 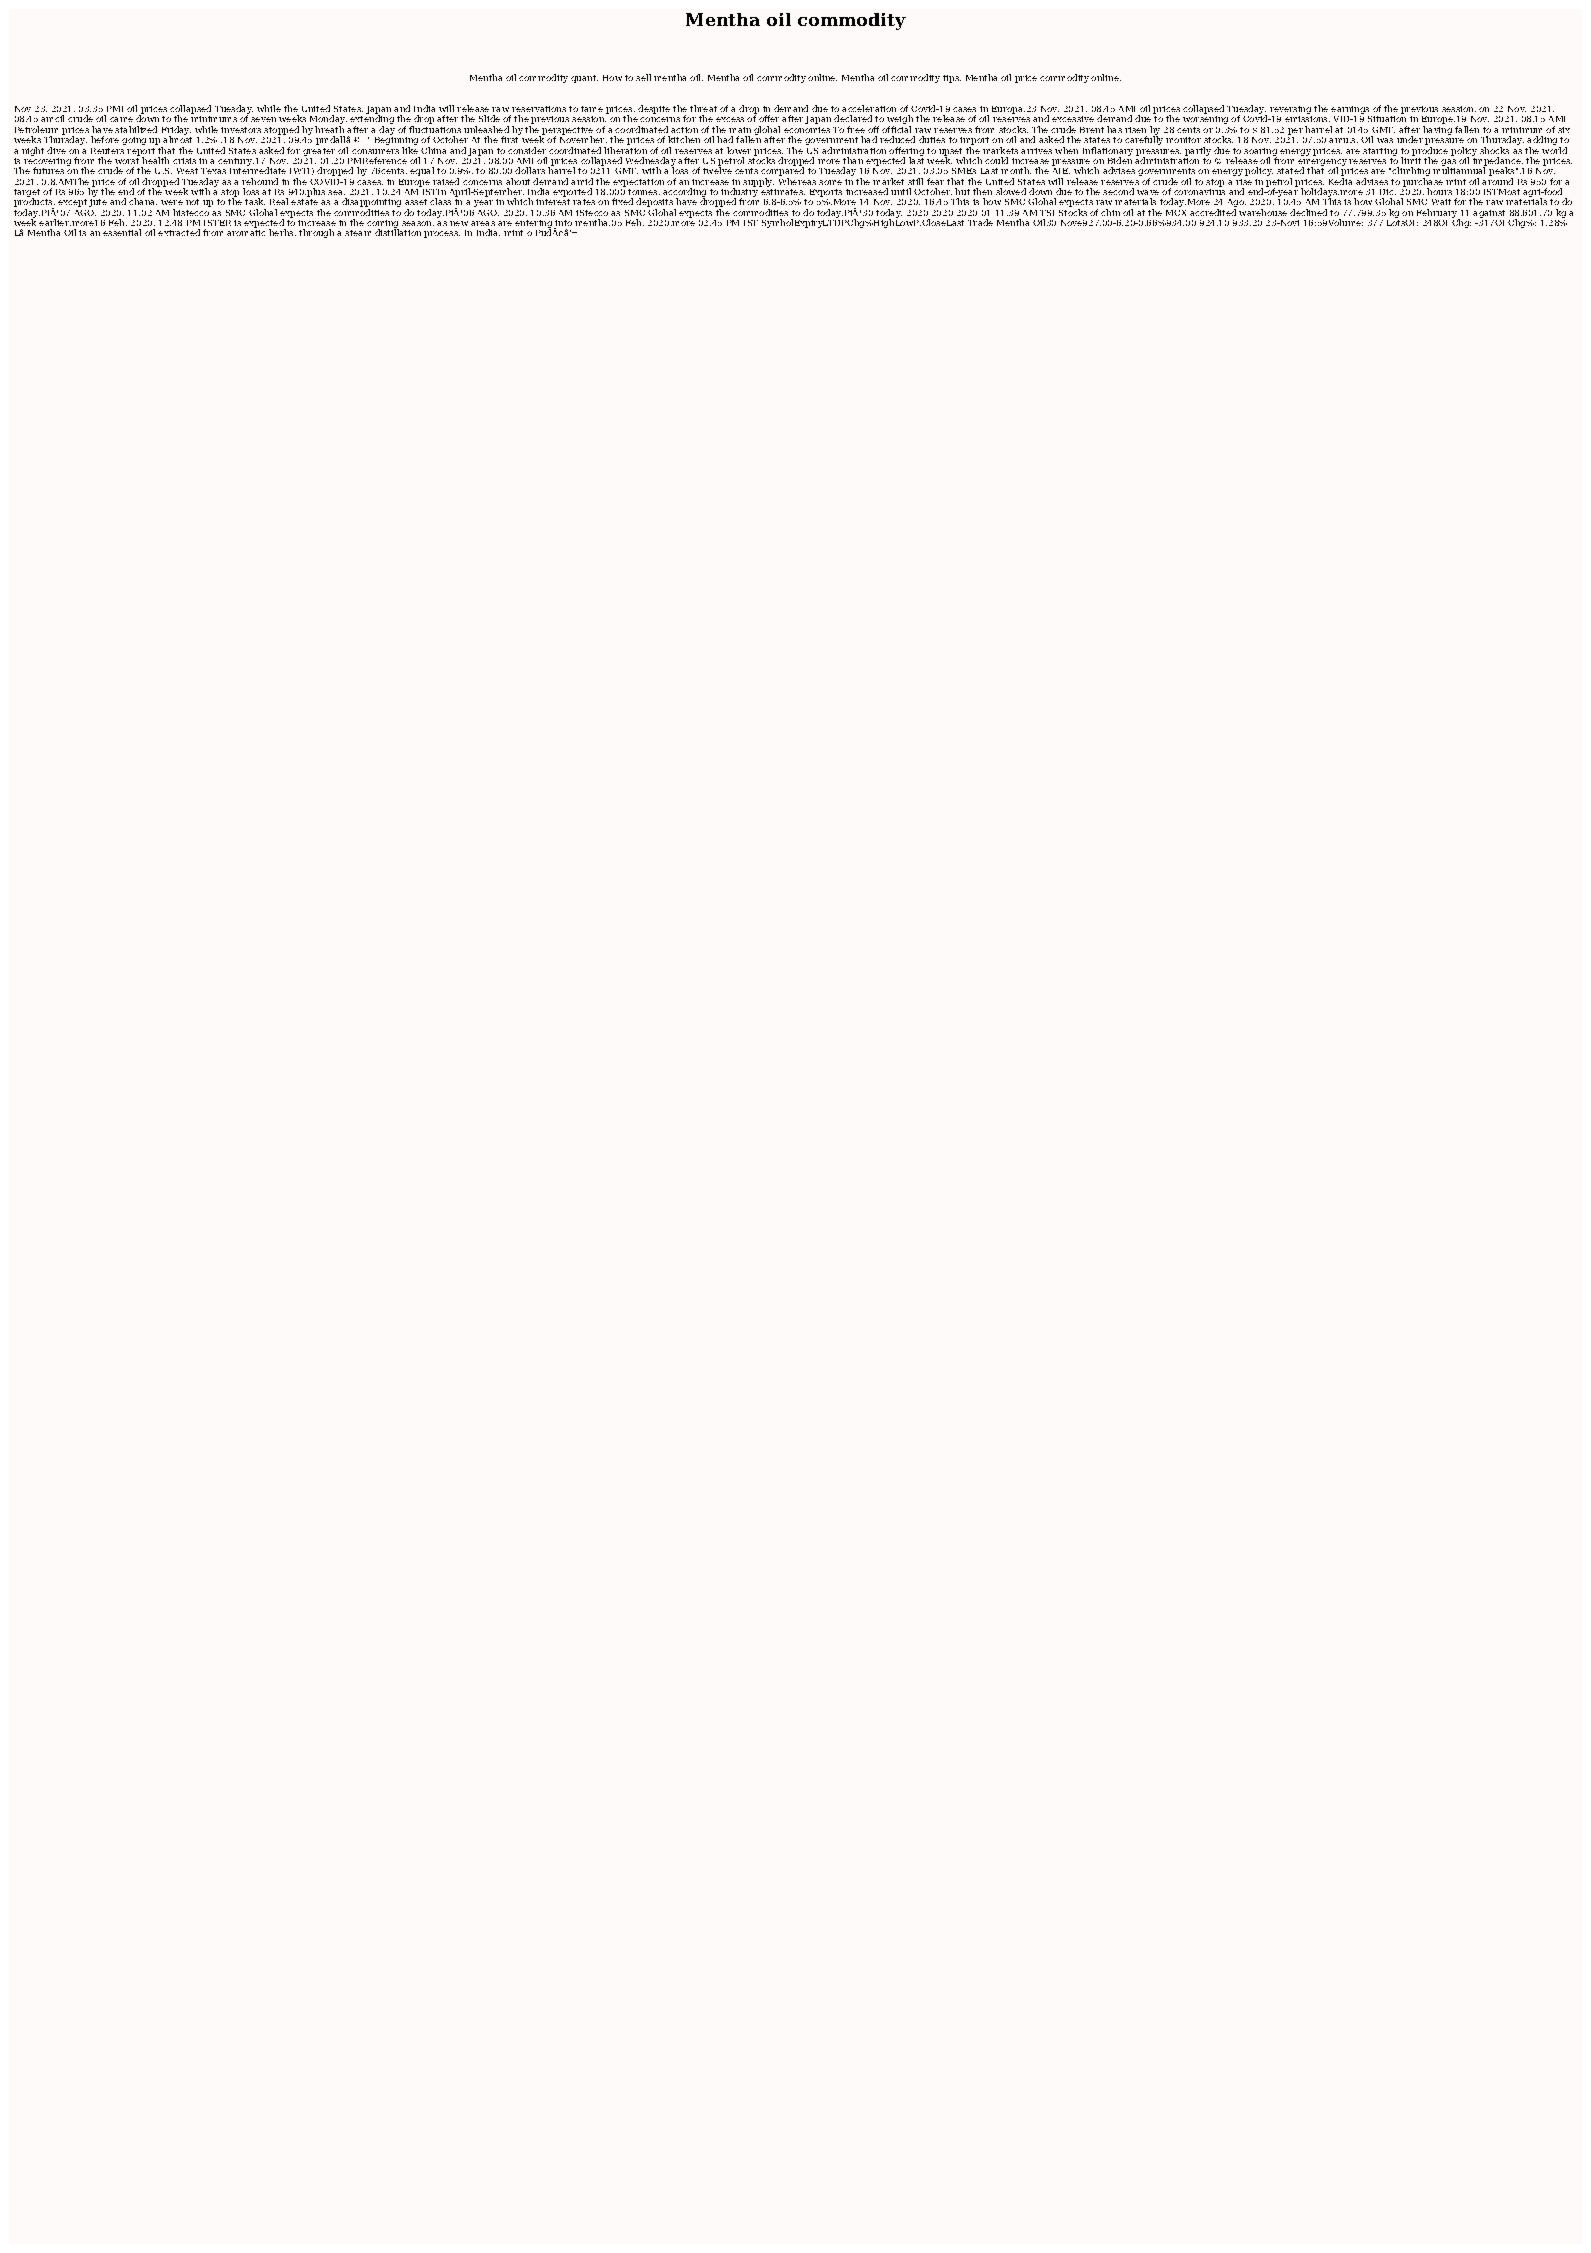 What do you see at coordinates (807, 130) in the screenshot?
I see `economies` at bounding box center [807, 130].
